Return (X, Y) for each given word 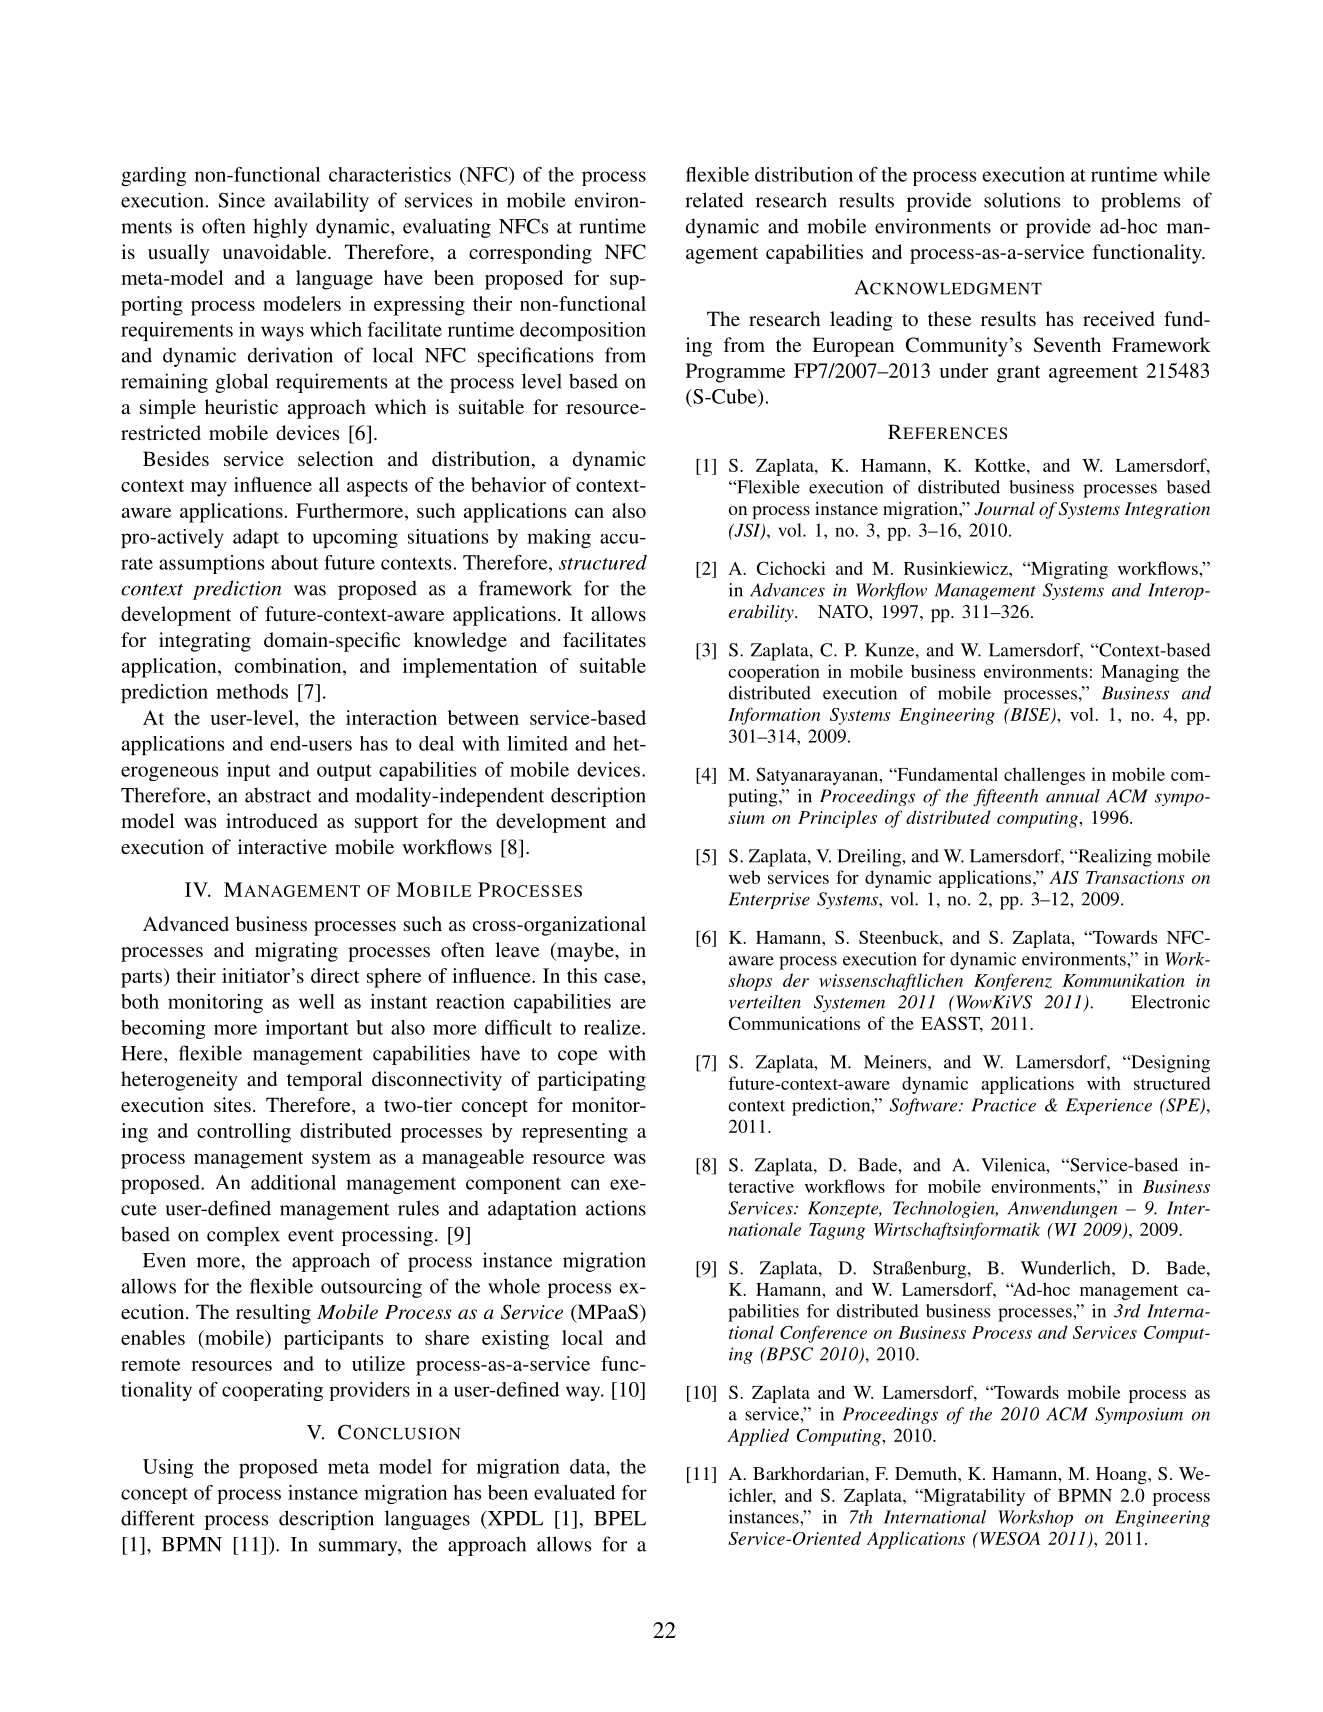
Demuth (927, 1473)
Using (168, 1468)
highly (280, 228)
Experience (1109, 1106)
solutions (1022, 200)
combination (289, 665)
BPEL (620, 1518)
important (307, 1029)
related (714, 200)
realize (613, 1027)
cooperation (774, 673)
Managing (1140, 673)
